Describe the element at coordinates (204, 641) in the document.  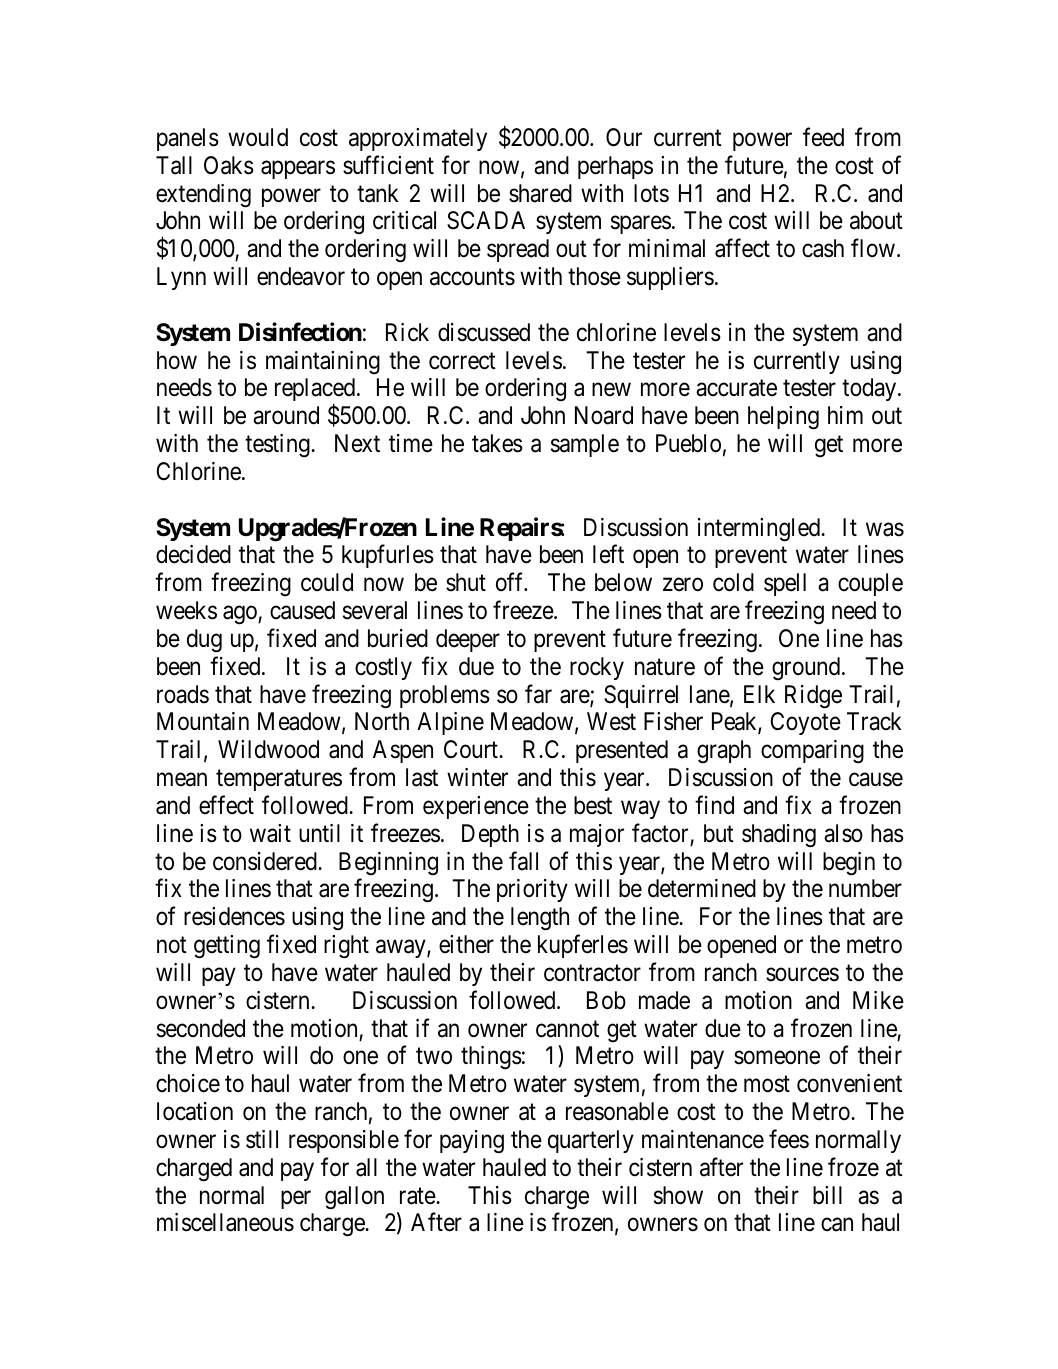
I see `dug` at that location.
